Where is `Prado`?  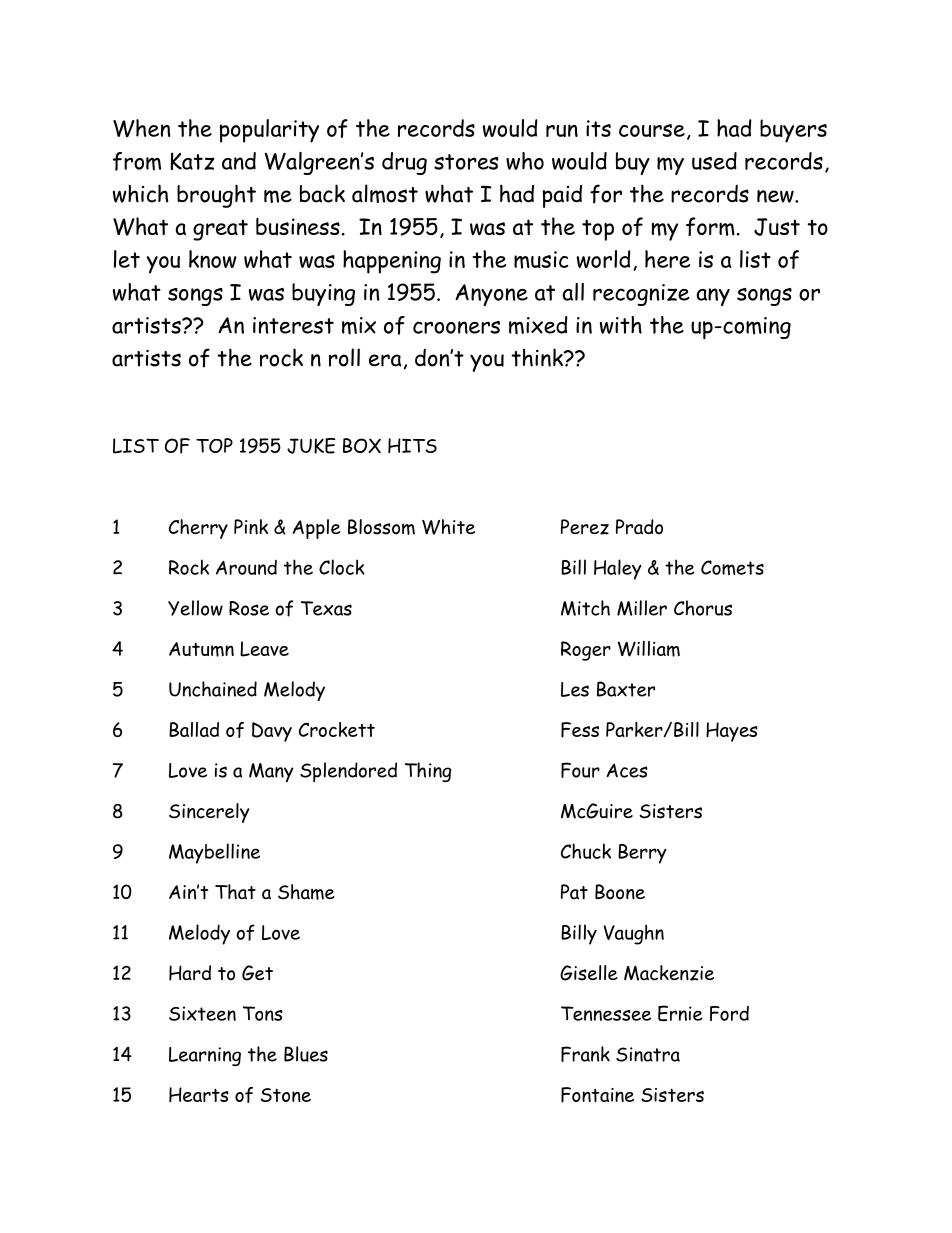 Prado is located at coordinates (639, 527).
